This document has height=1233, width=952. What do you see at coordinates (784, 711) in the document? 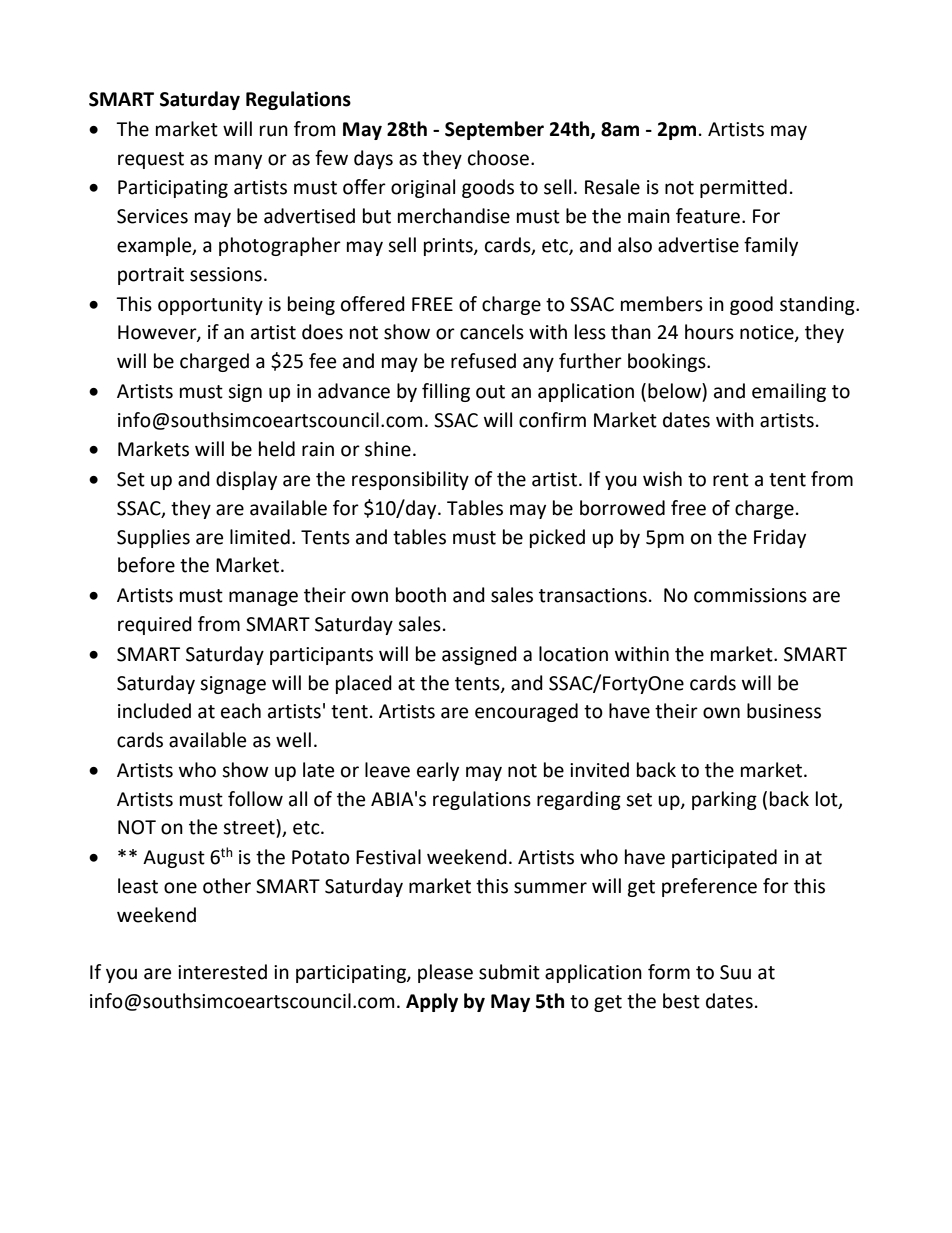
I see `business` at bounding box center [784, 711].
